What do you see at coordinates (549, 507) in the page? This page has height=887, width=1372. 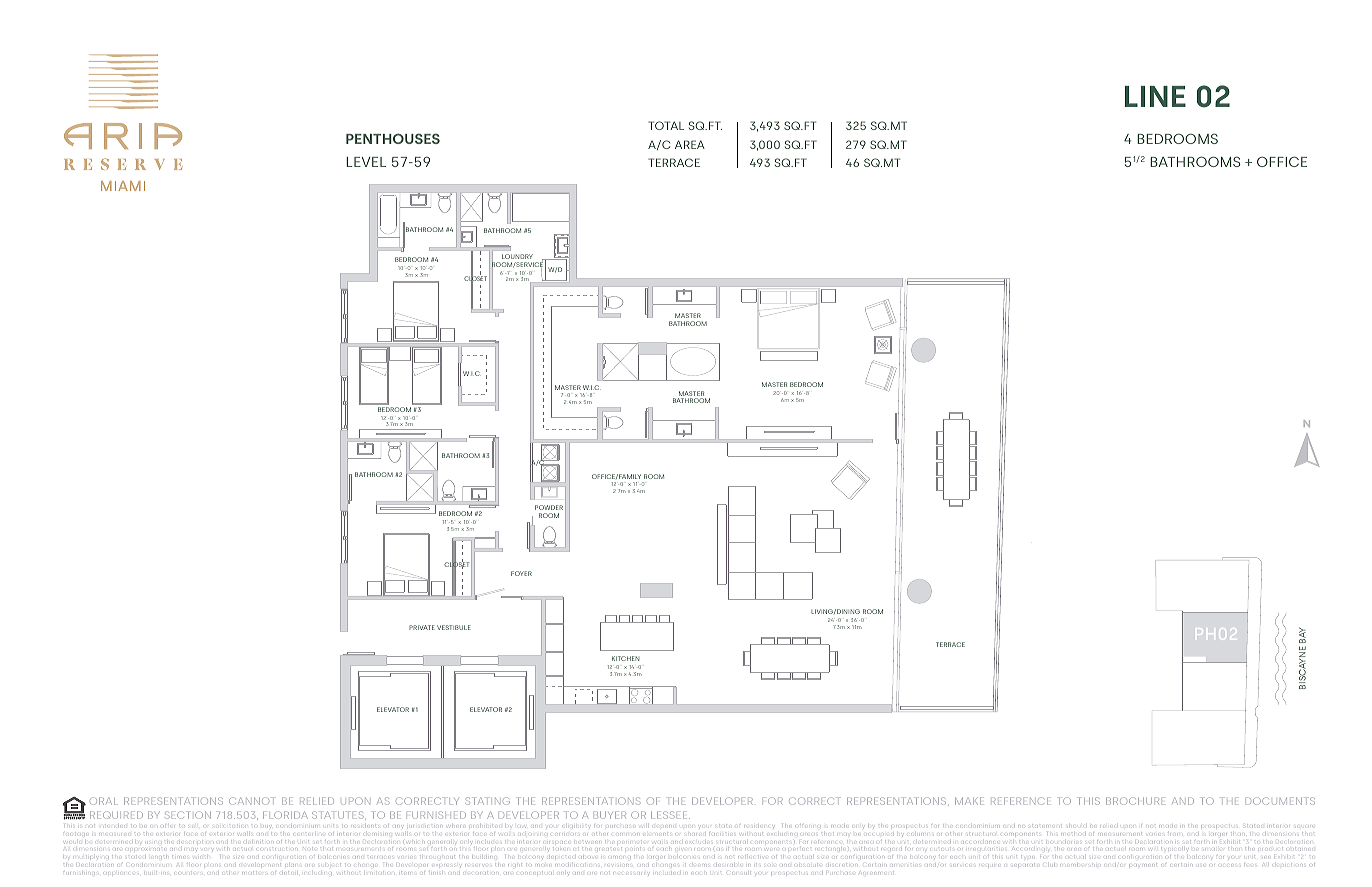 I see `POWDER` at bounding box center [549, 507].
